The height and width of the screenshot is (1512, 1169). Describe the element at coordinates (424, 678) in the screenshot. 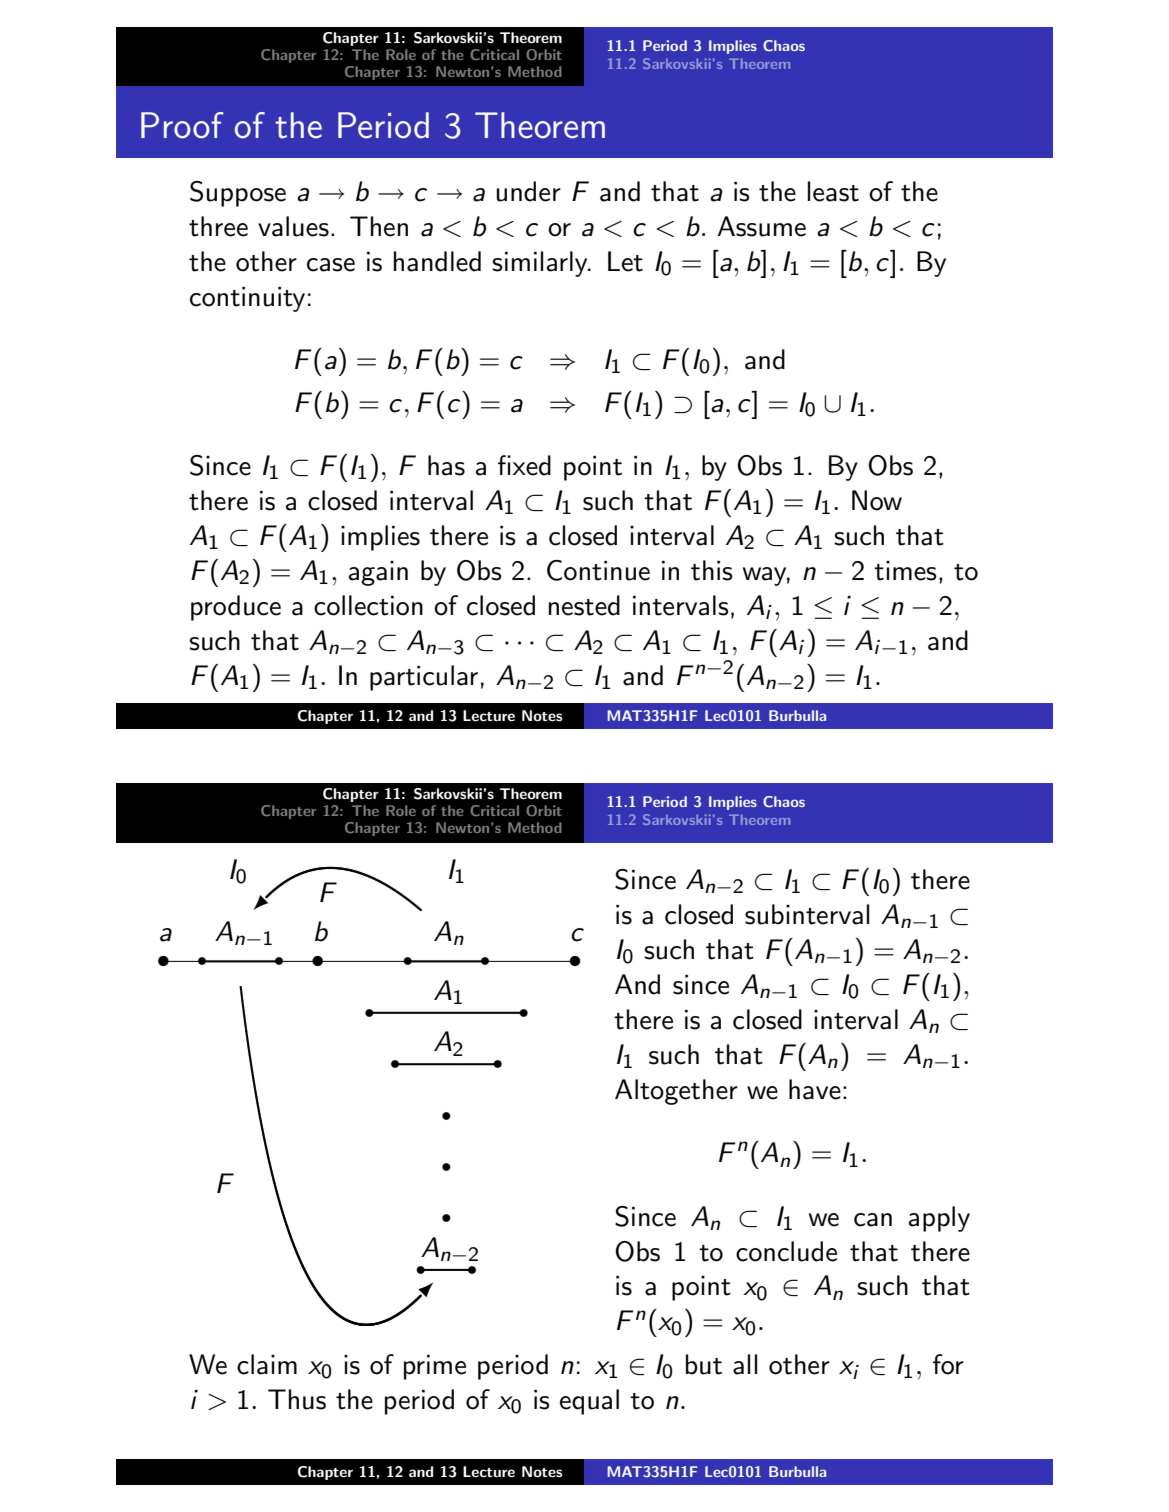

I see `particular` at that location.
